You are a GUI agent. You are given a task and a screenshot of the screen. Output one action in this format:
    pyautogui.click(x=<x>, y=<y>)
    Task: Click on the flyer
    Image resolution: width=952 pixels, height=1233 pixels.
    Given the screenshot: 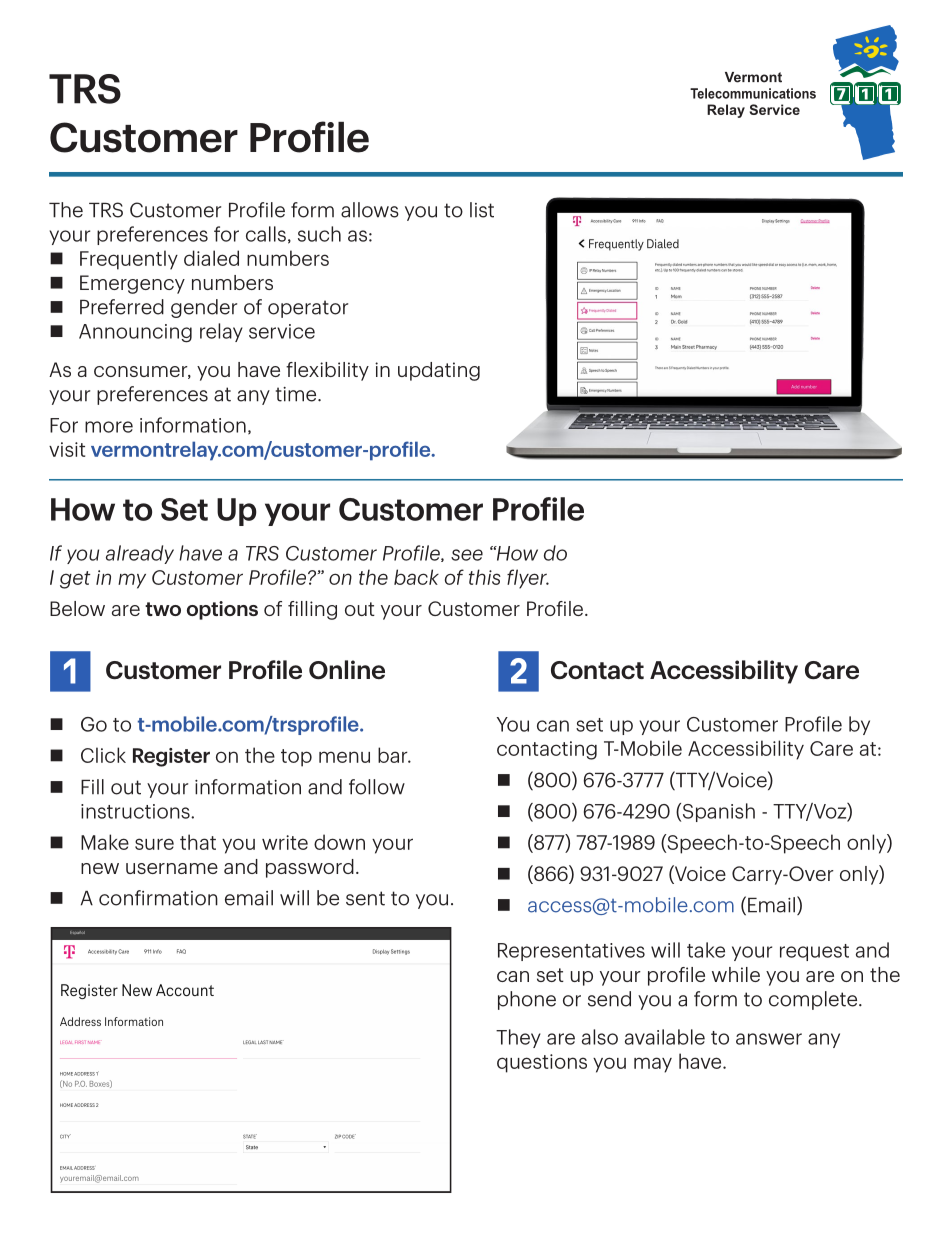 What is the action you would take?
    pyautogui.click(x=528, y=579)
